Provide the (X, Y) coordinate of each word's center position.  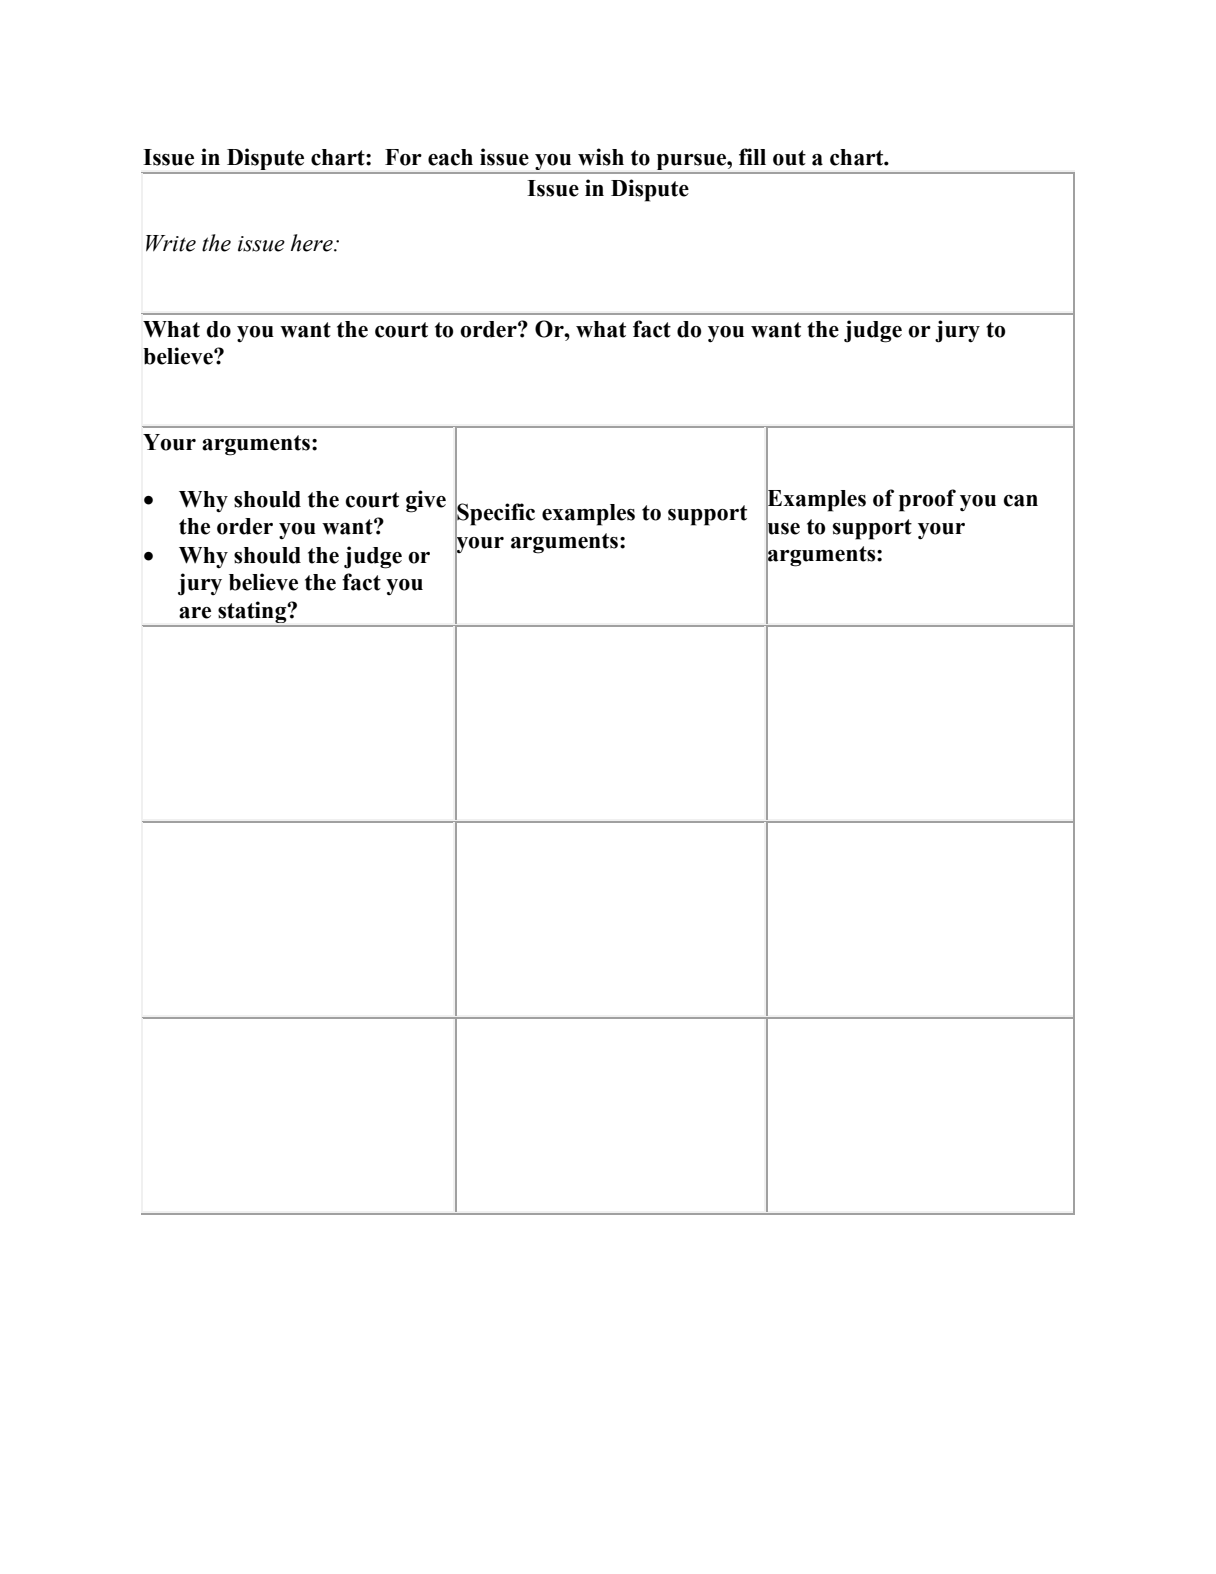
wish (601, 157)
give (426, 501)
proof (927, 500)
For (403, 157)
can (1020, 501)
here (313, 243)
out (789, 158)
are (195, 613)
